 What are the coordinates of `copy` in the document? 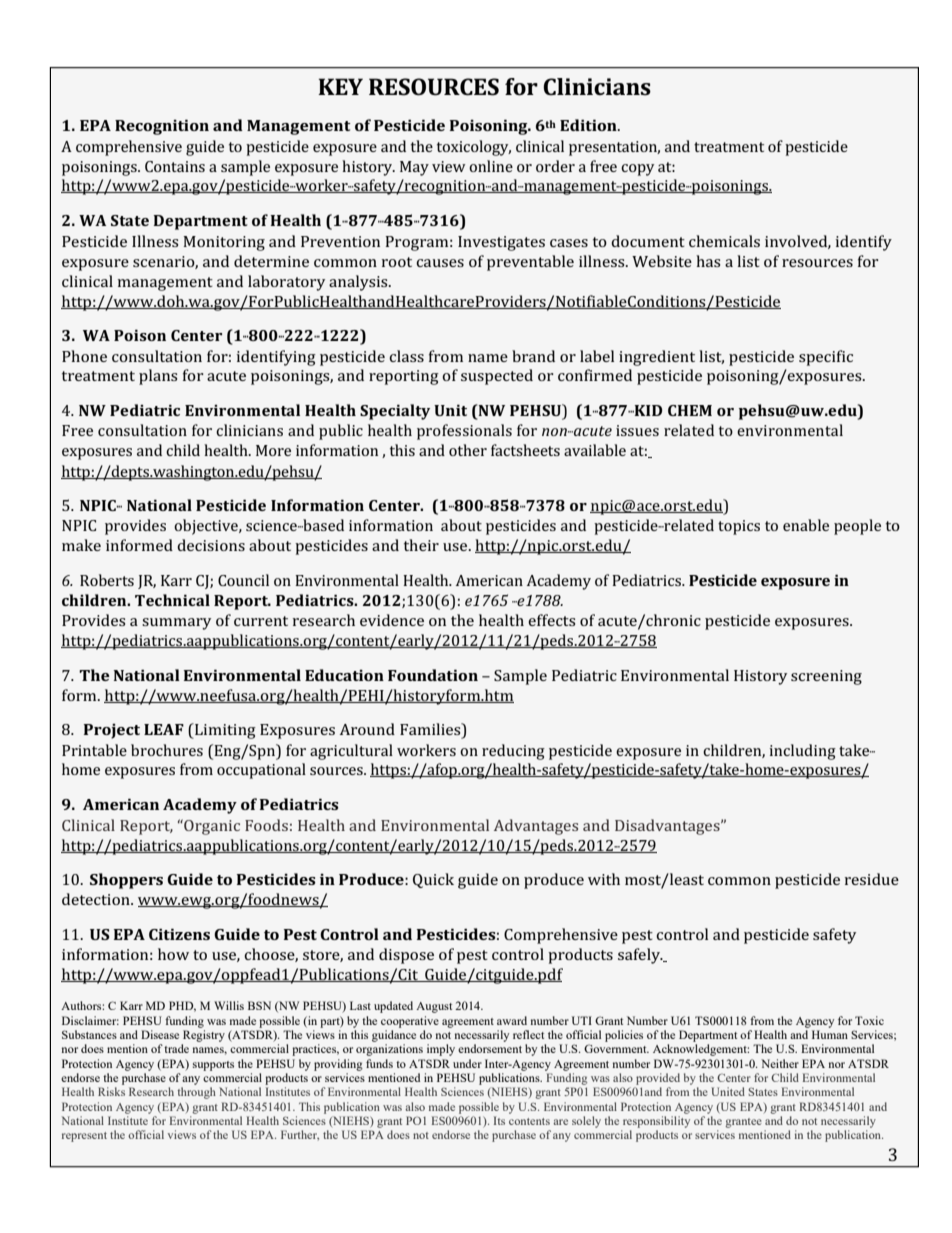 It's located at (637, 170).
